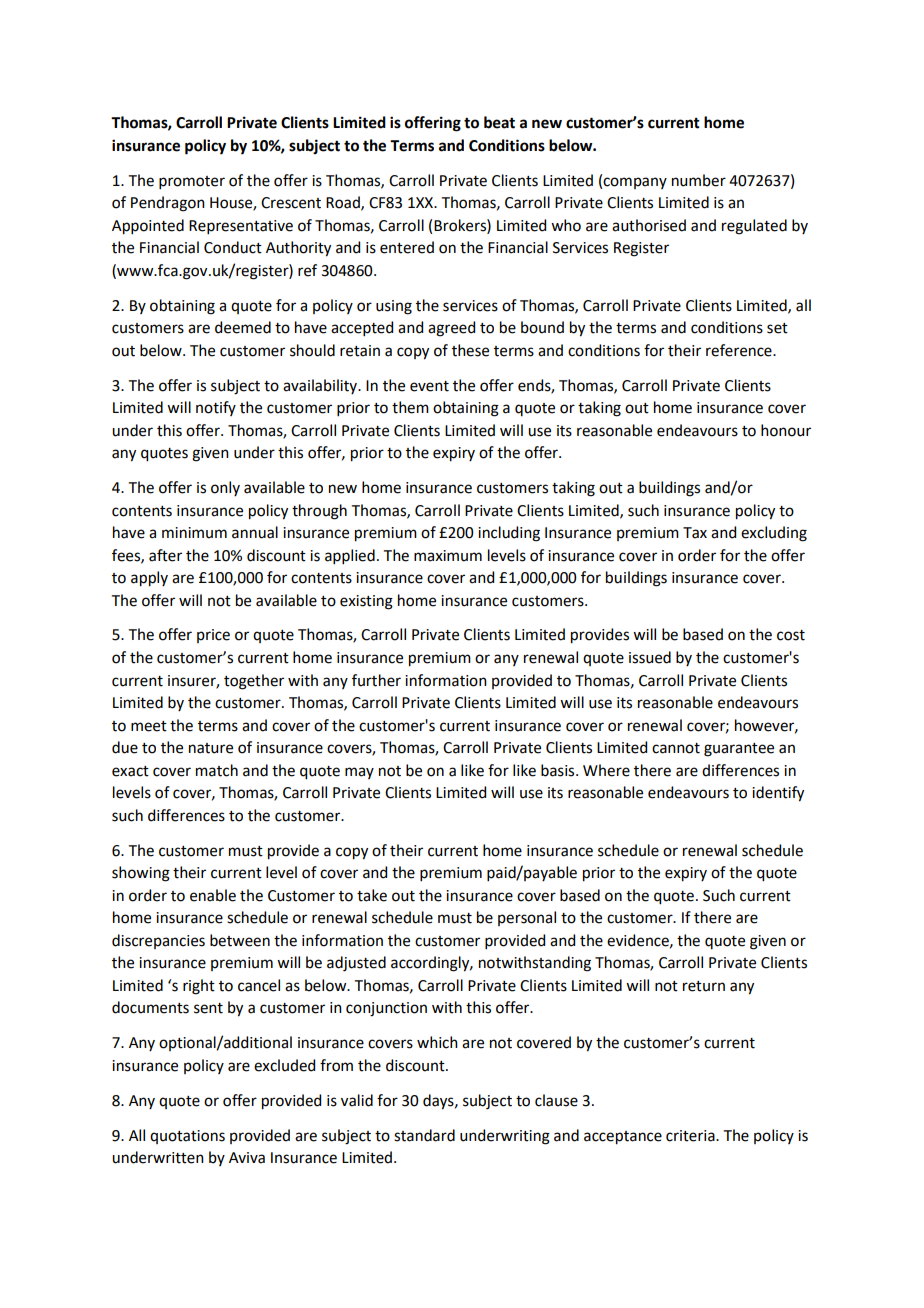  I want to click on promoter, so click(192, 182).
